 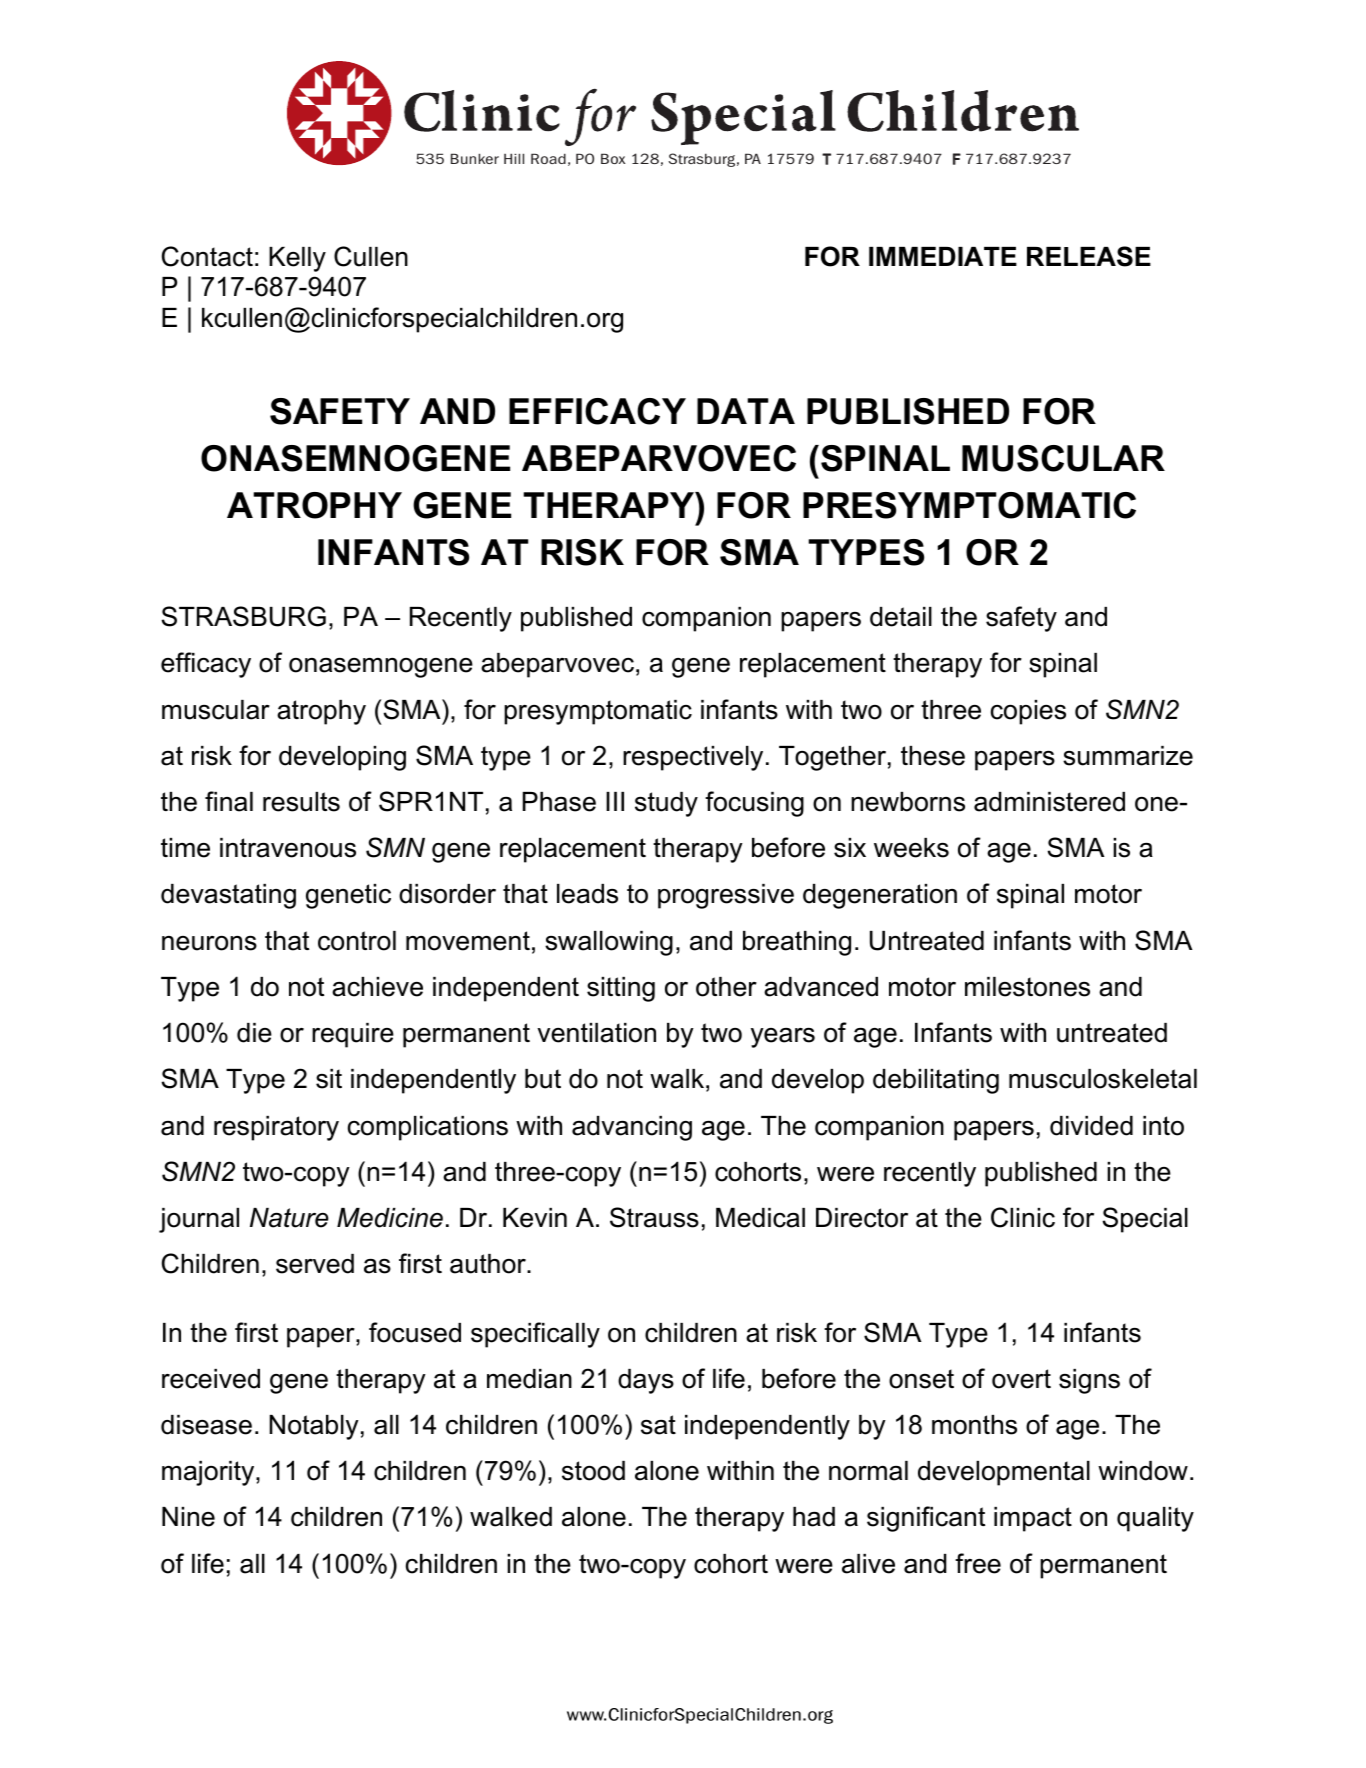 What do you see at coordinates (209, 1473) in the screenshot?
I see `majority` at bounding box center [209, 1473].
